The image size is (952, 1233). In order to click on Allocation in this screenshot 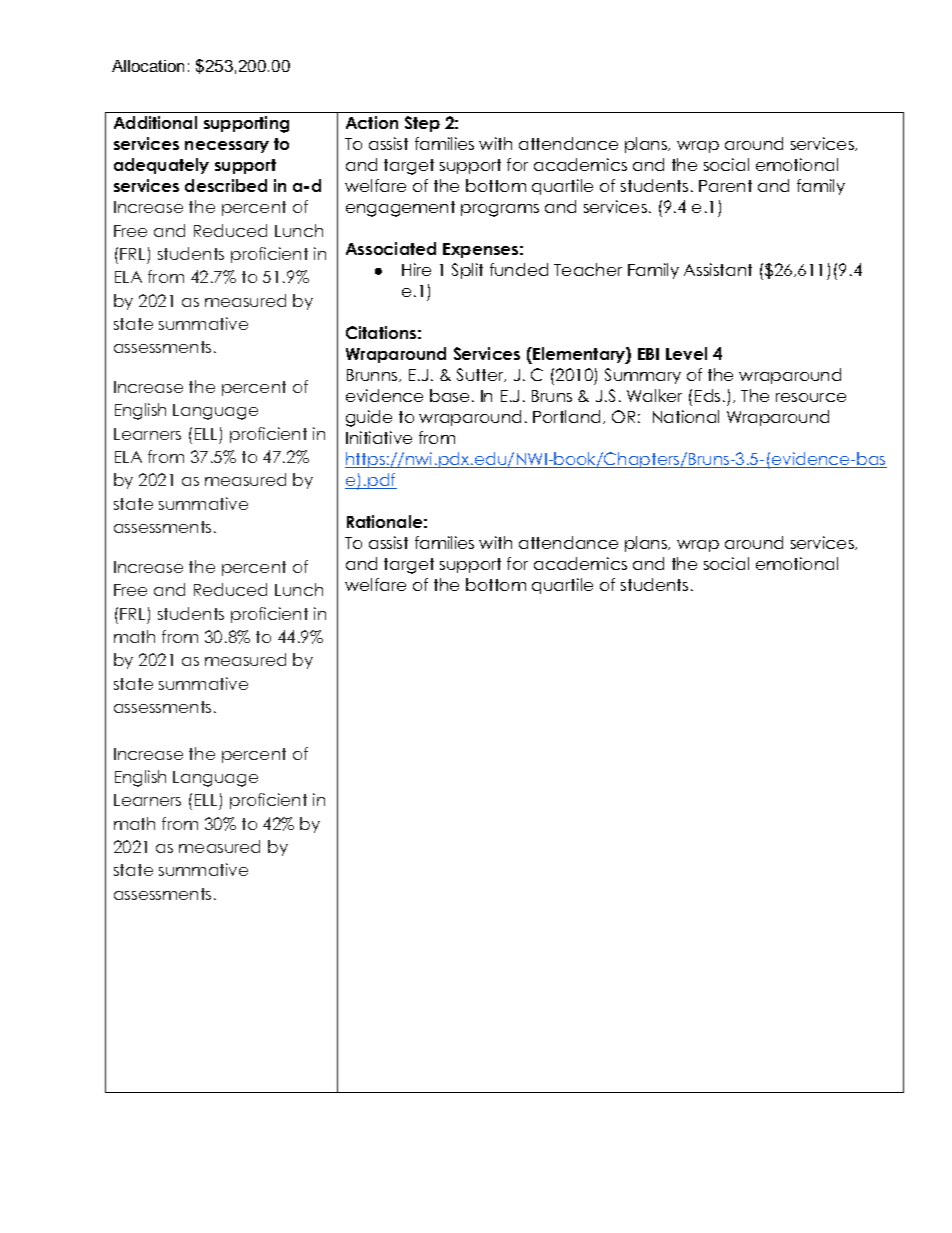, I will do `click(148, 66)`.
